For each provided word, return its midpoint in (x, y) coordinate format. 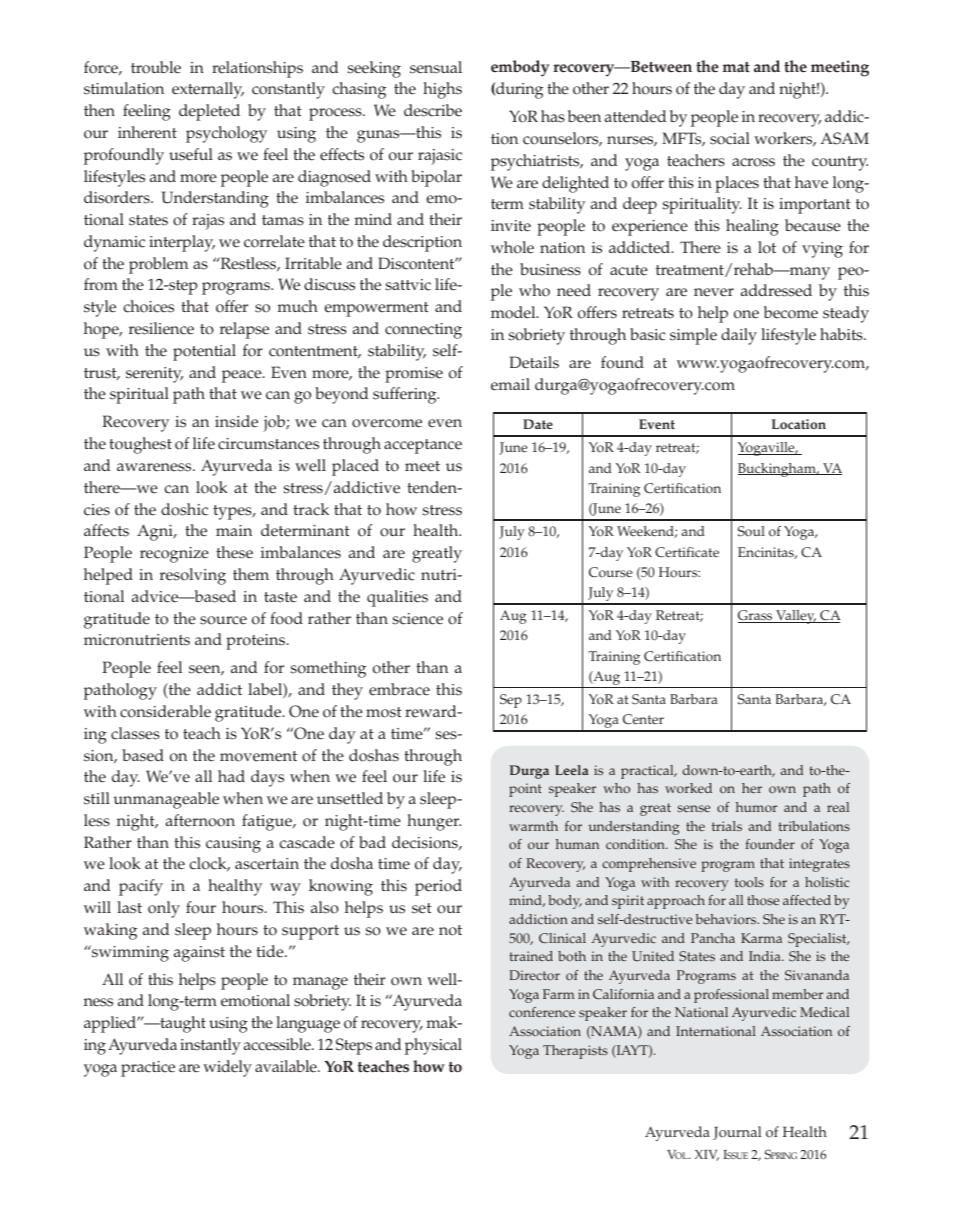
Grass (756, 616)
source (223, 620)
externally (208, 90)
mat (736, 67)
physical (433, 1046)
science (418, 619)
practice (148, 1069)
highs (442, 90)
